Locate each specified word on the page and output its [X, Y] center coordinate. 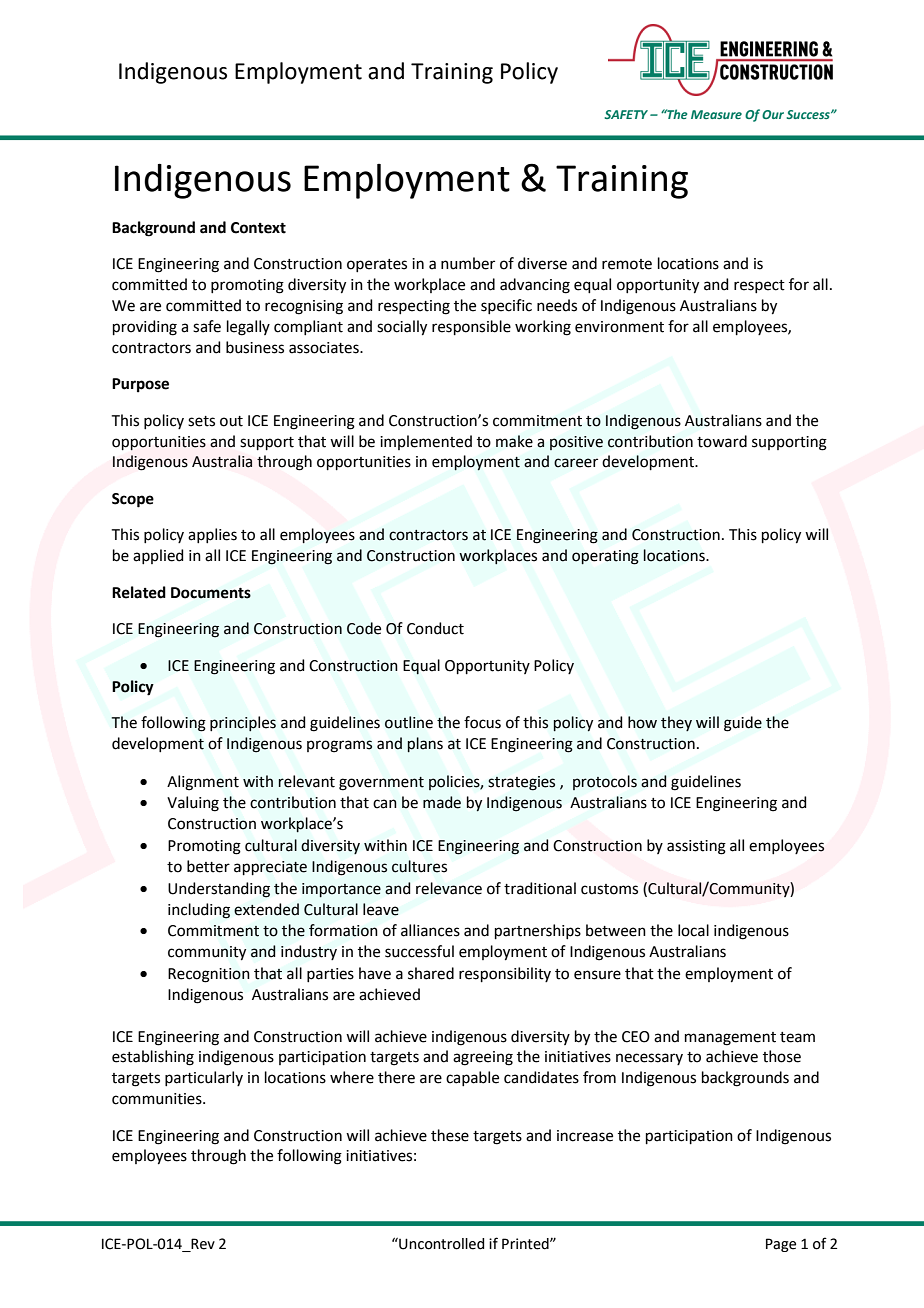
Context [258, 228]
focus [482, 722]
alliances [430, 930]
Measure [716, 114]
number [468, 263]
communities [158, 1099]
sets [201, 421]
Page [781, 1245]
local [693, 930]
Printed [526, 1244]
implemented [426, 442]
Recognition [209, 975]
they [676, 723]
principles [243, 723]
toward [722, 441]
